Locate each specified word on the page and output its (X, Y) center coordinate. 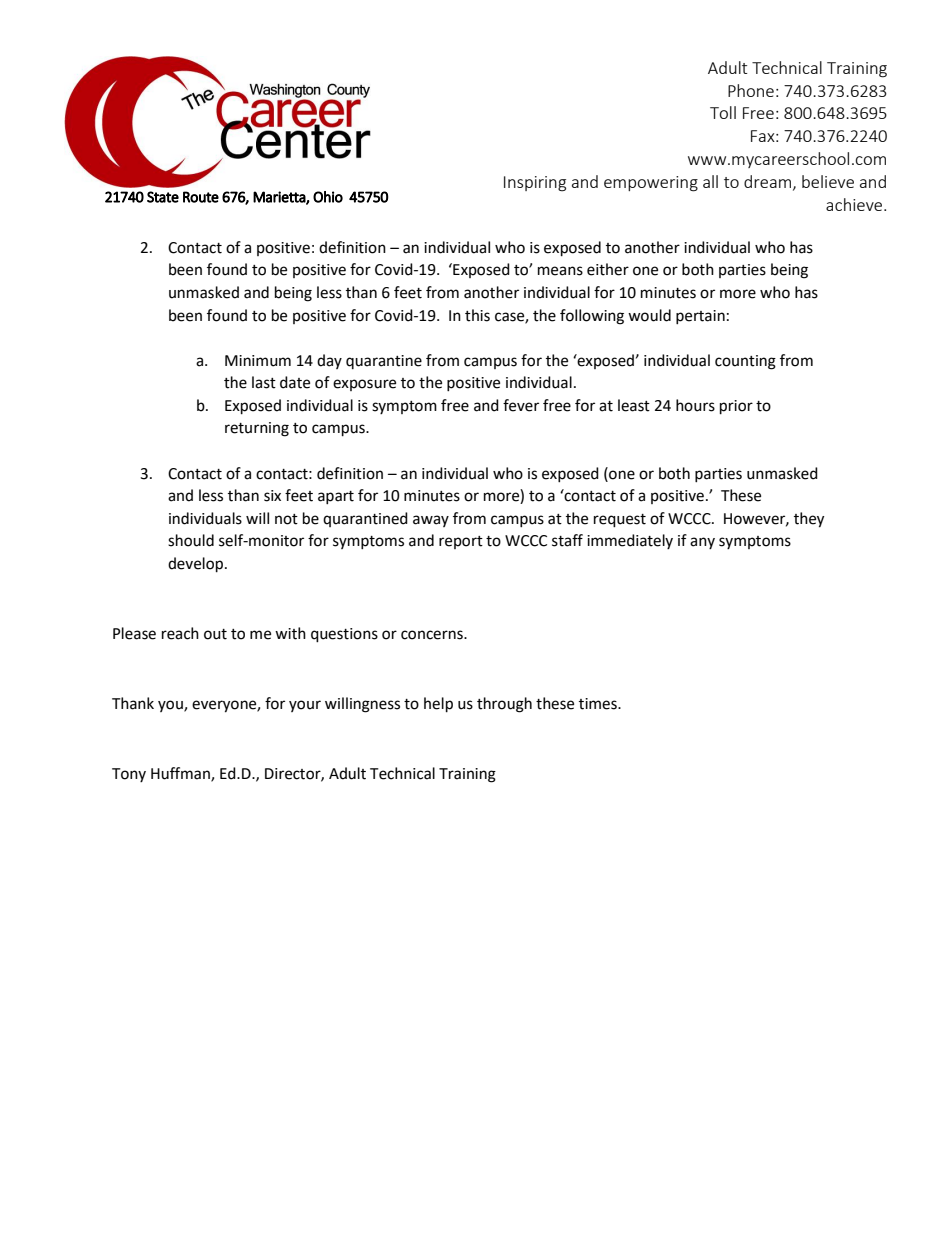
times (599, 704)
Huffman (181, 774)
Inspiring (535, 184)
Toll (723, 112)
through (504, 705)
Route (201, 197)
